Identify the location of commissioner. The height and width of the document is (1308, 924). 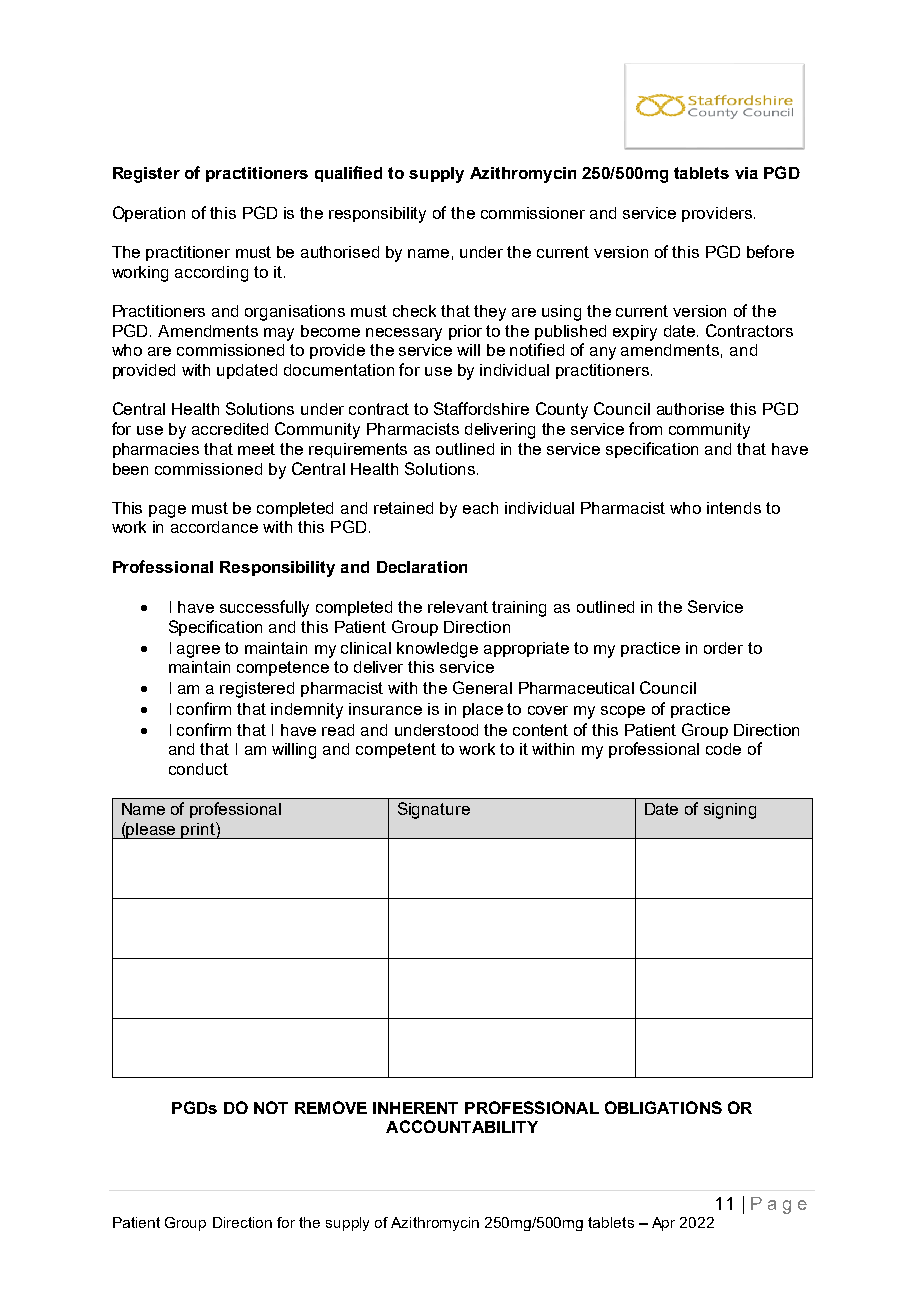
(533, 213).
